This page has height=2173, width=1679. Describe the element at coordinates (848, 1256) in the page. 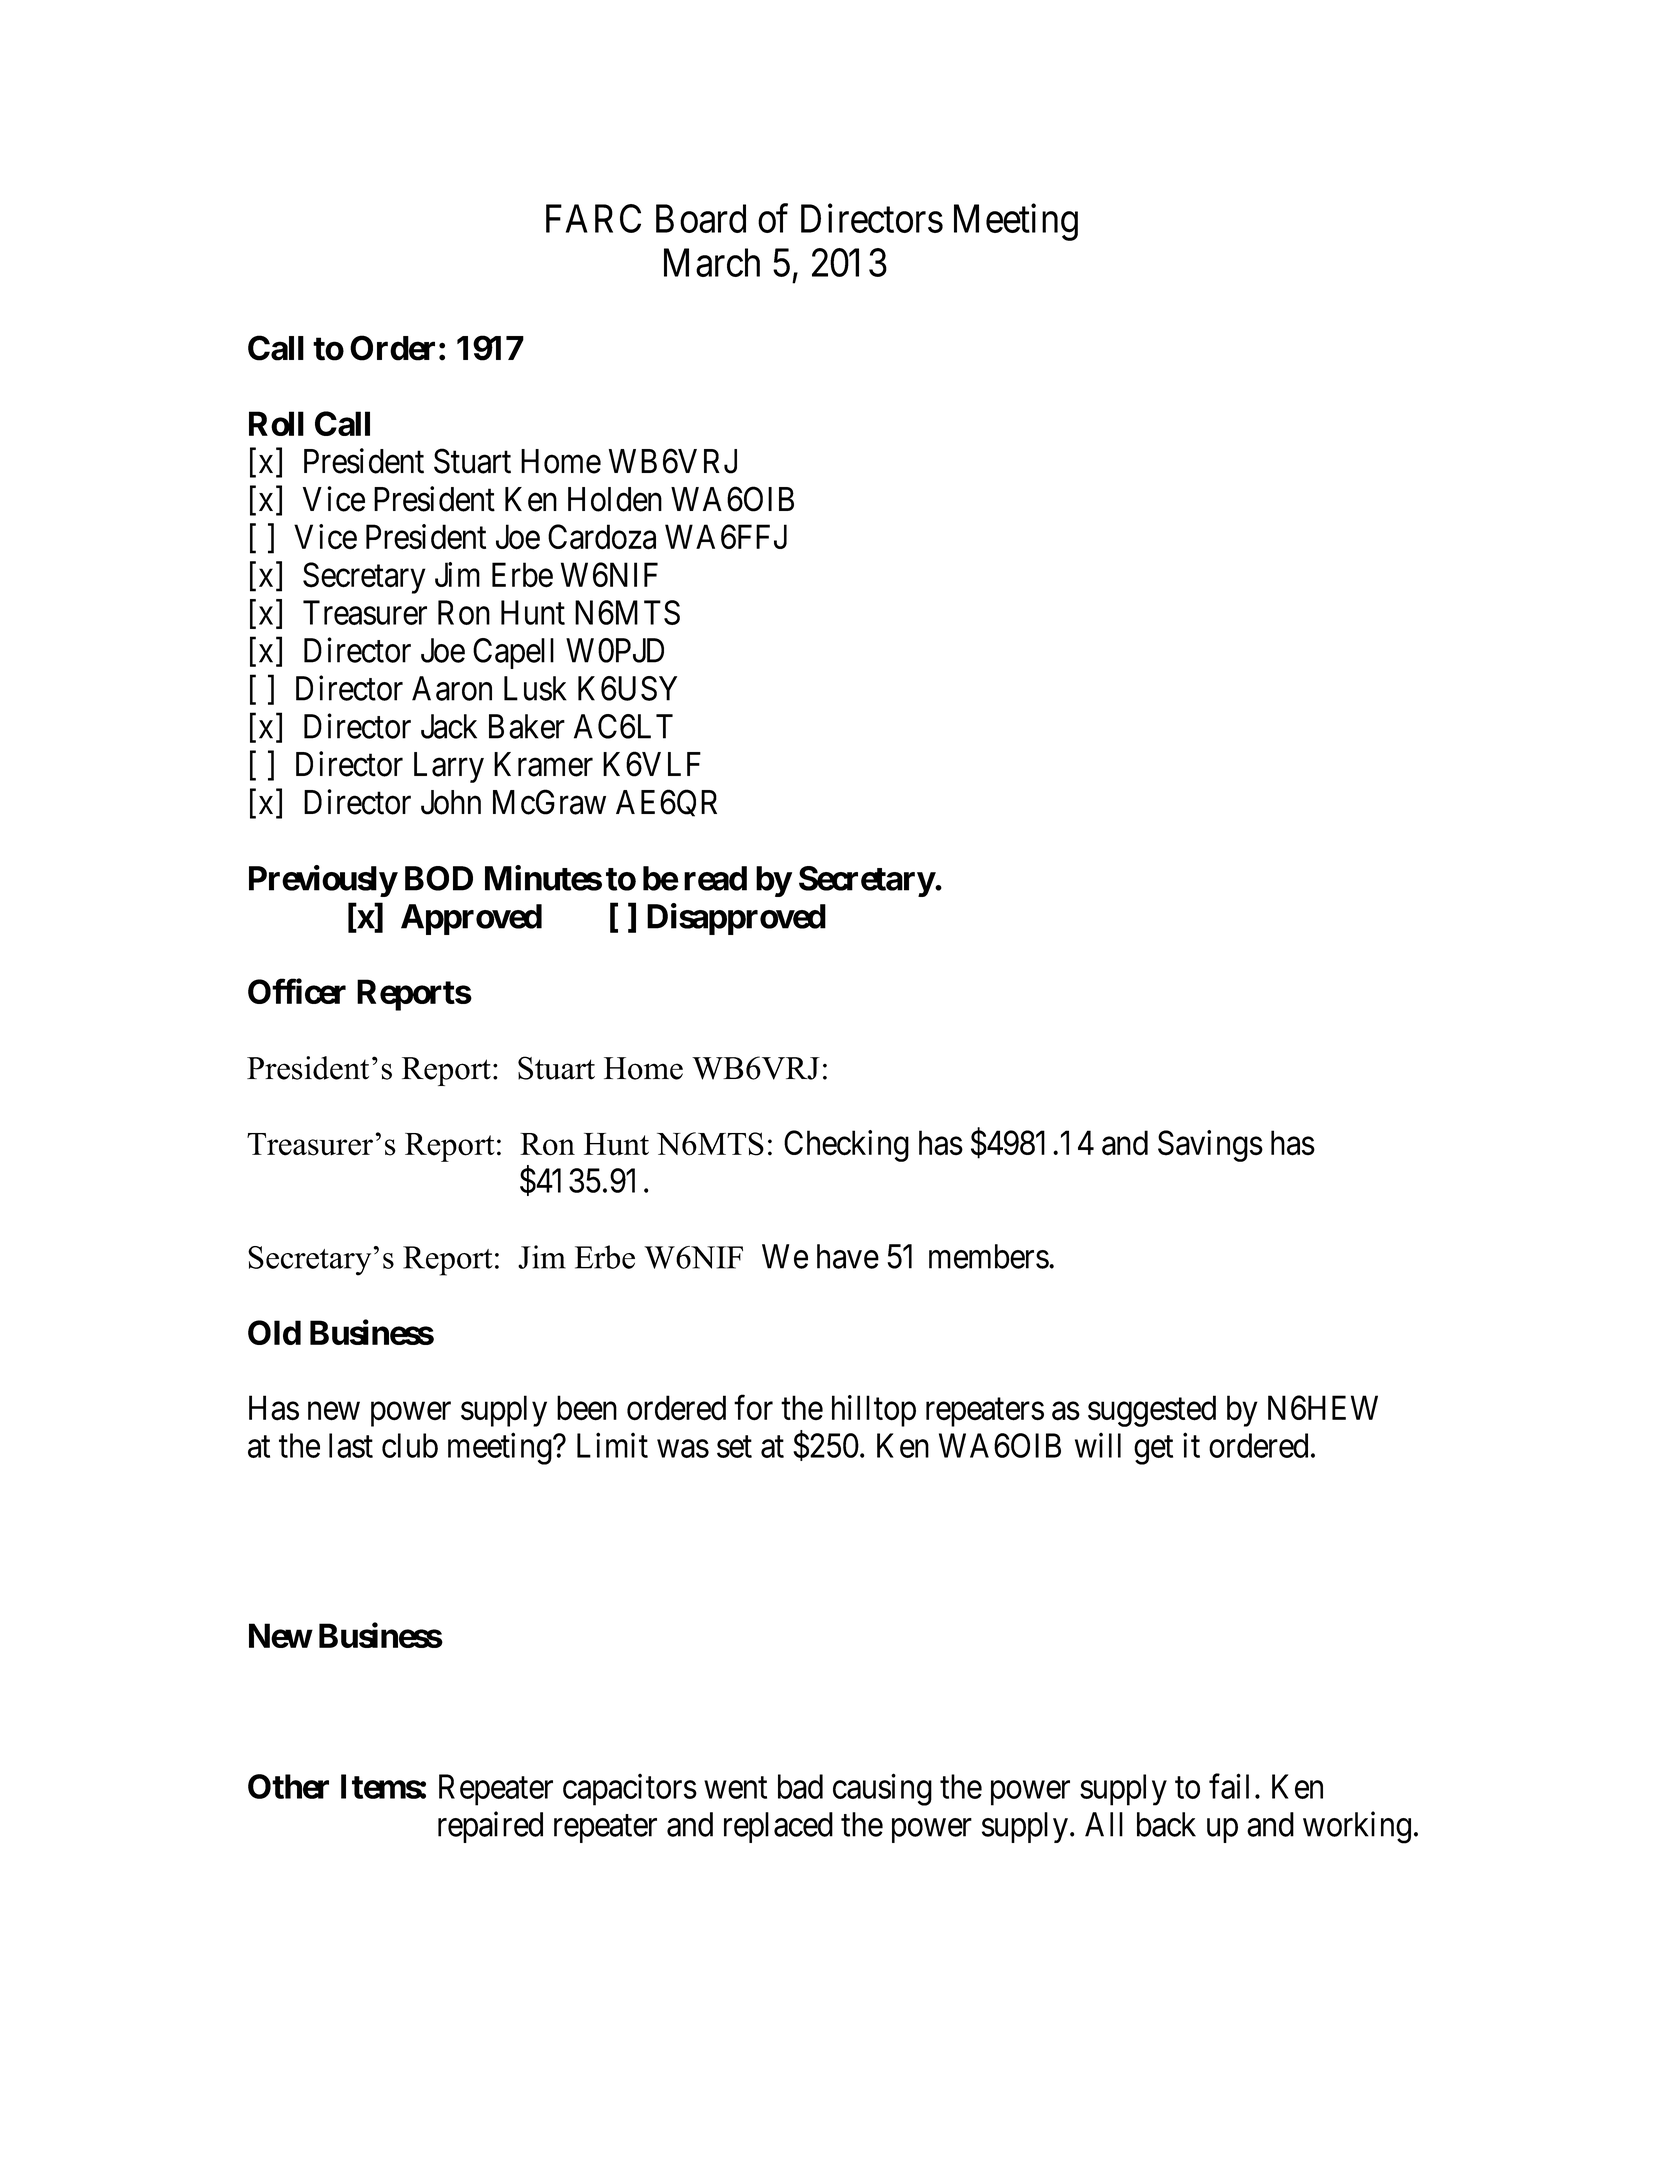

I see `have` at that location.
